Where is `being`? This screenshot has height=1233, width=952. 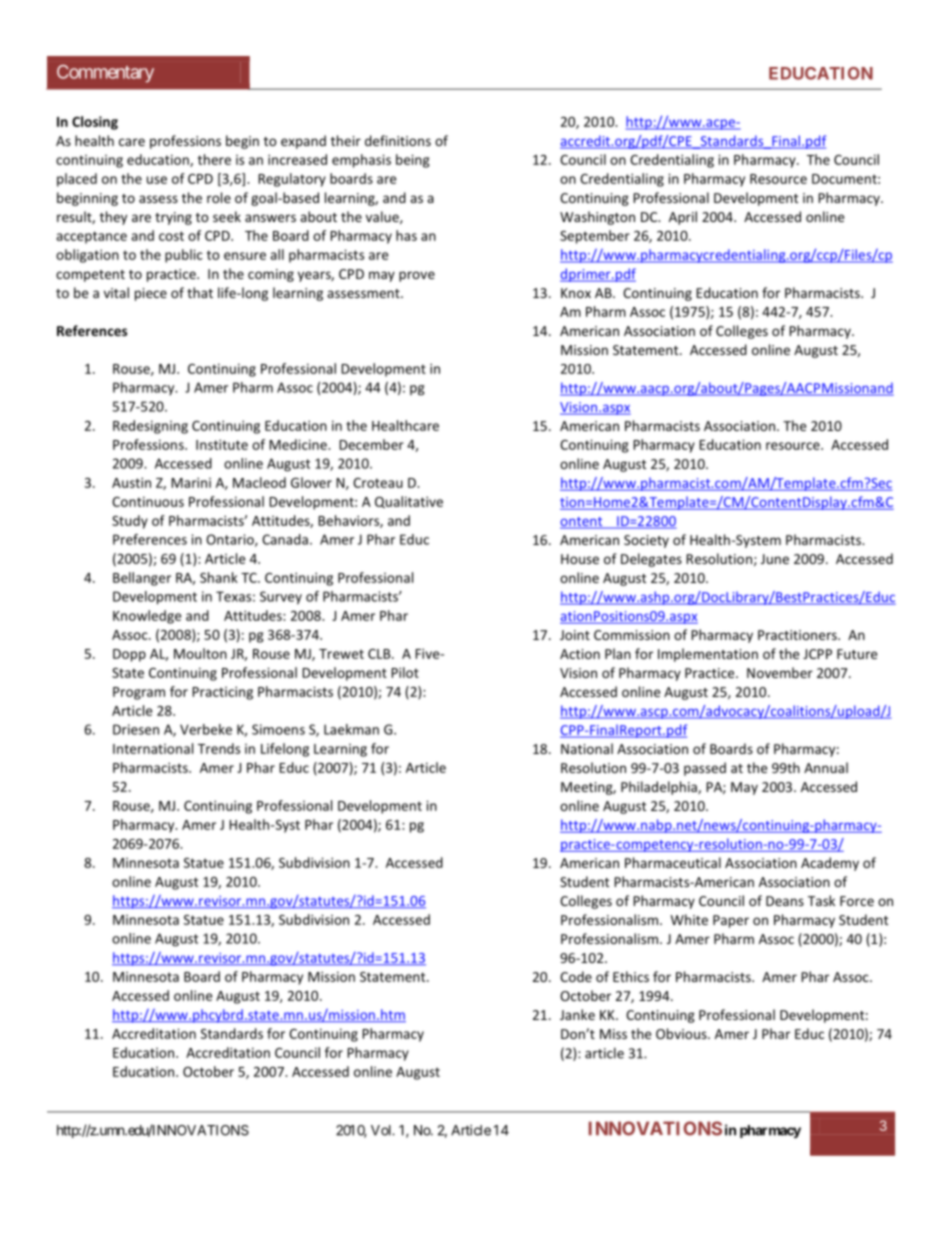
being is located at coordinates (413, 161).
